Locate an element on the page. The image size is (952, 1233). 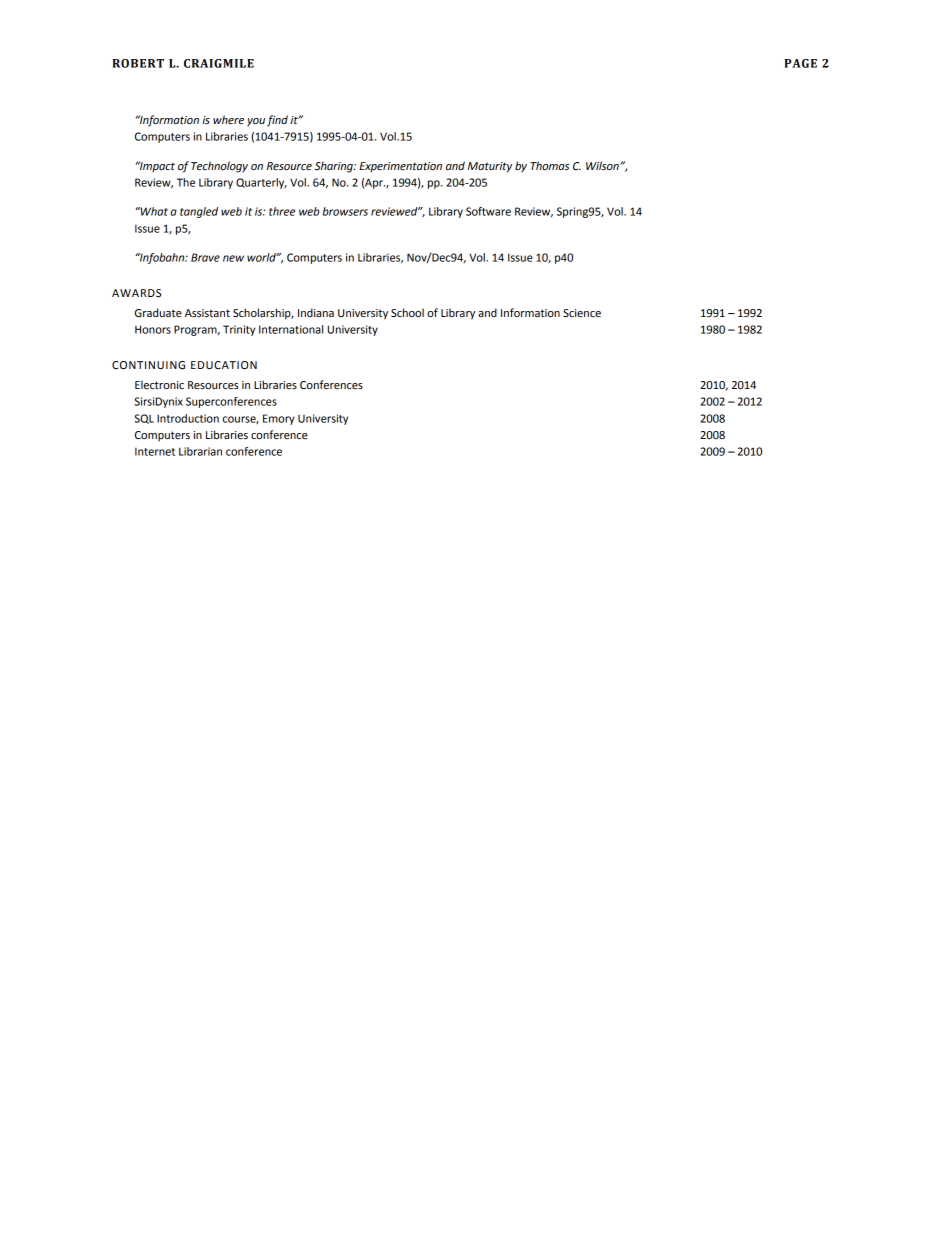
Emory is located at coordinates (279, 419).
